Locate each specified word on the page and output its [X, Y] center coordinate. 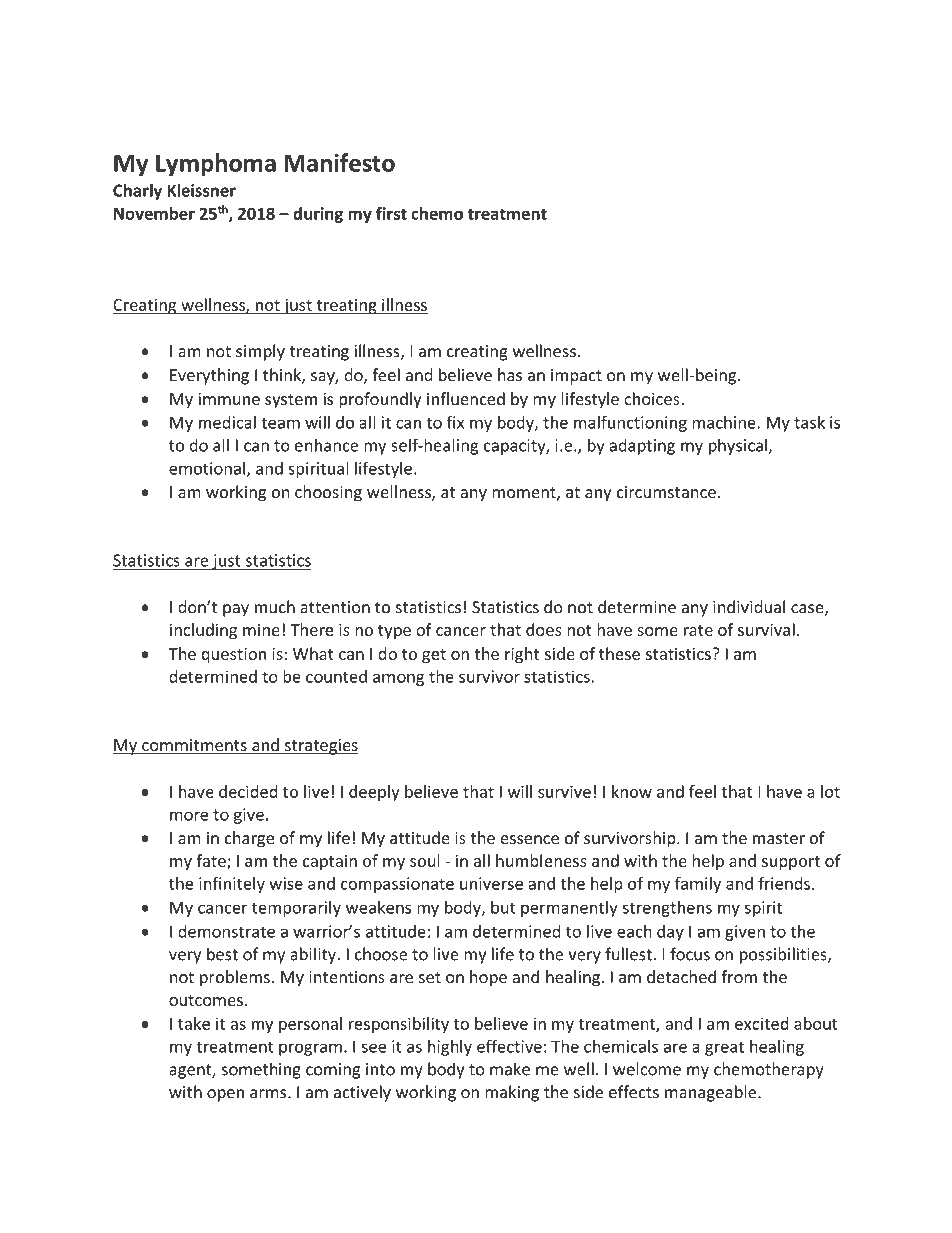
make [510, 1069]
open [225, 1095]
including [203, 631]
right [522, 655]
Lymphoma [216, 165]
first [391, 213]
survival [766, 629]
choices [653, 398]
